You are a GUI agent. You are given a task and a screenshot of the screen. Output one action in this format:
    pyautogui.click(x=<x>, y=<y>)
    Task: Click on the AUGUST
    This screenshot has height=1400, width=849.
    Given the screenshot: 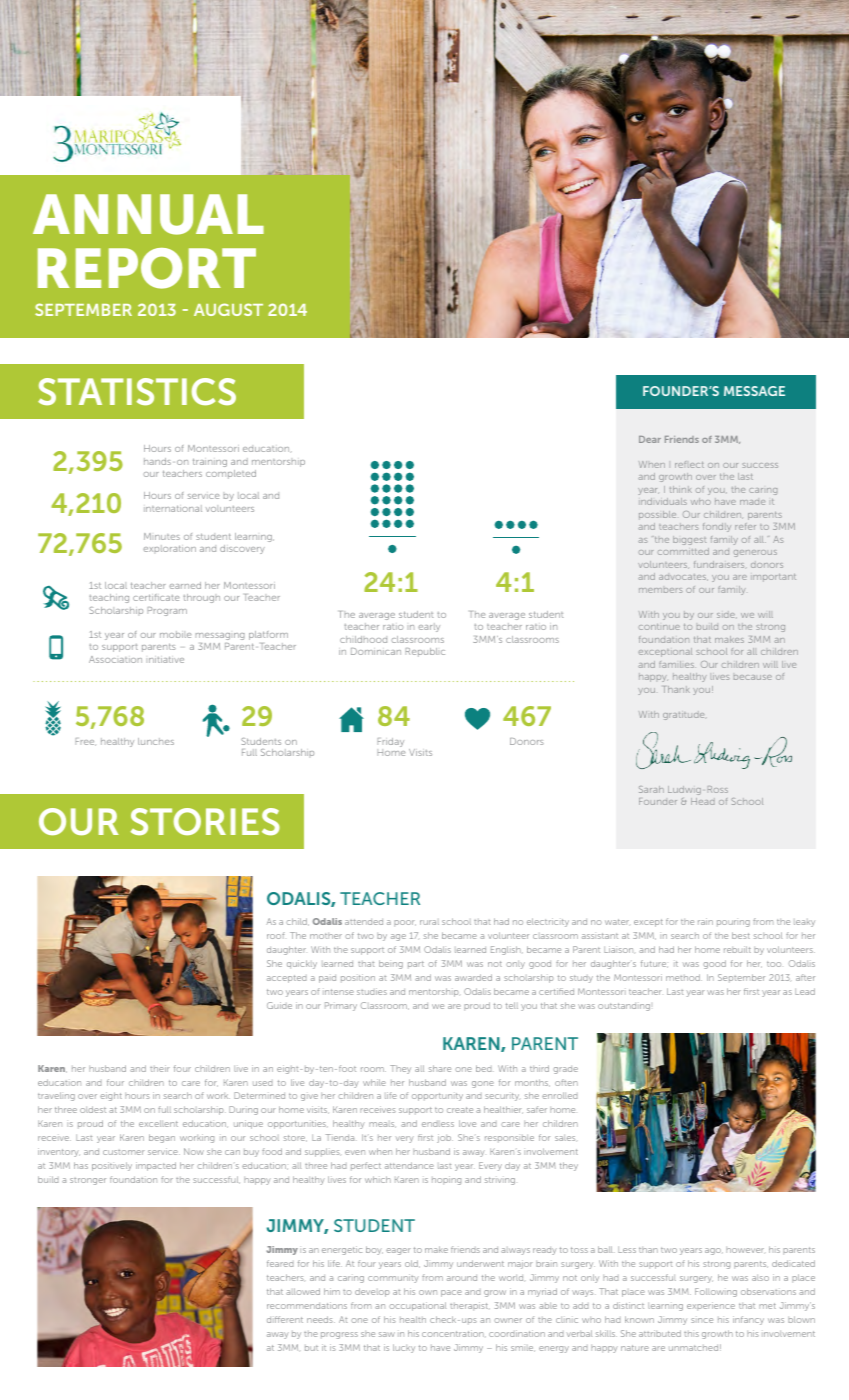 What is the action you would take?
    pyautogui.click(x=228, y=309)
